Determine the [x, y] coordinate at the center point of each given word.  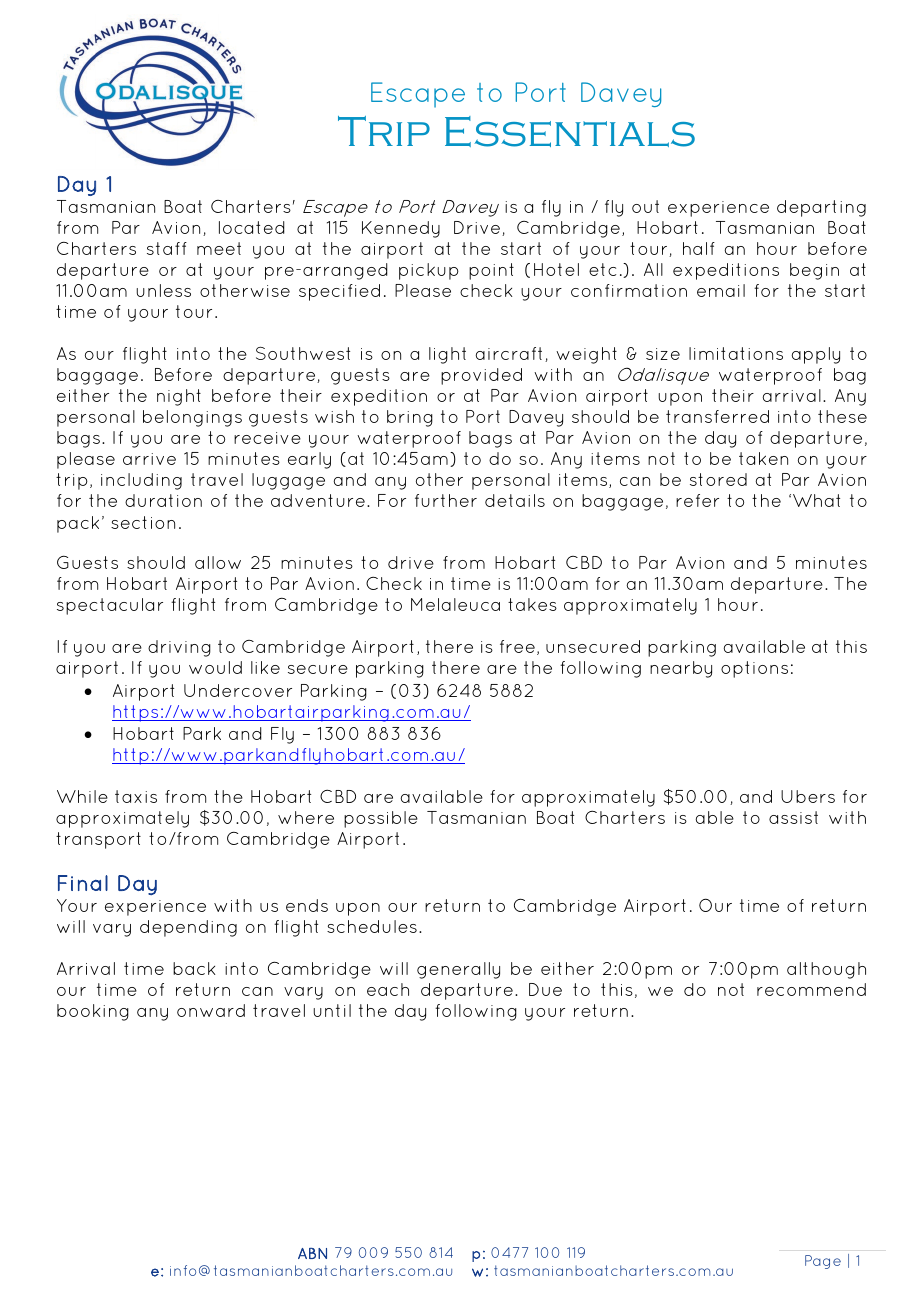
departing [821, 208]
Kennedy [401, 229]
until [332, 1010]
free [517, 646]
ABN [312, 1253]
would [215, 667]
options [754, 669]
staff [167, 248]
